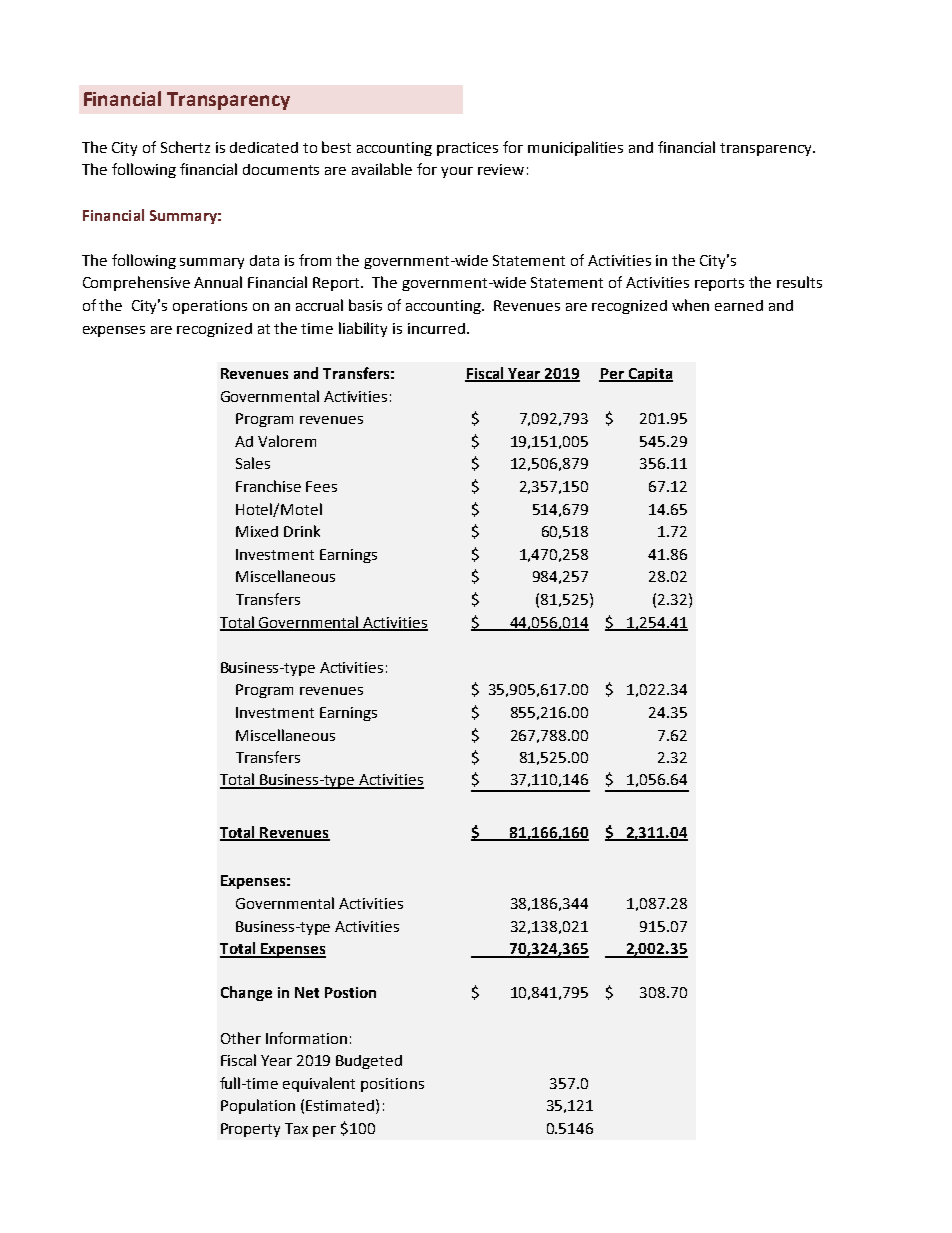 Image resolution: width=952 pixels, height=1233 pixels. Describe the element at coordinates (457, 172) in the screenshot. I see `your` at that location.
